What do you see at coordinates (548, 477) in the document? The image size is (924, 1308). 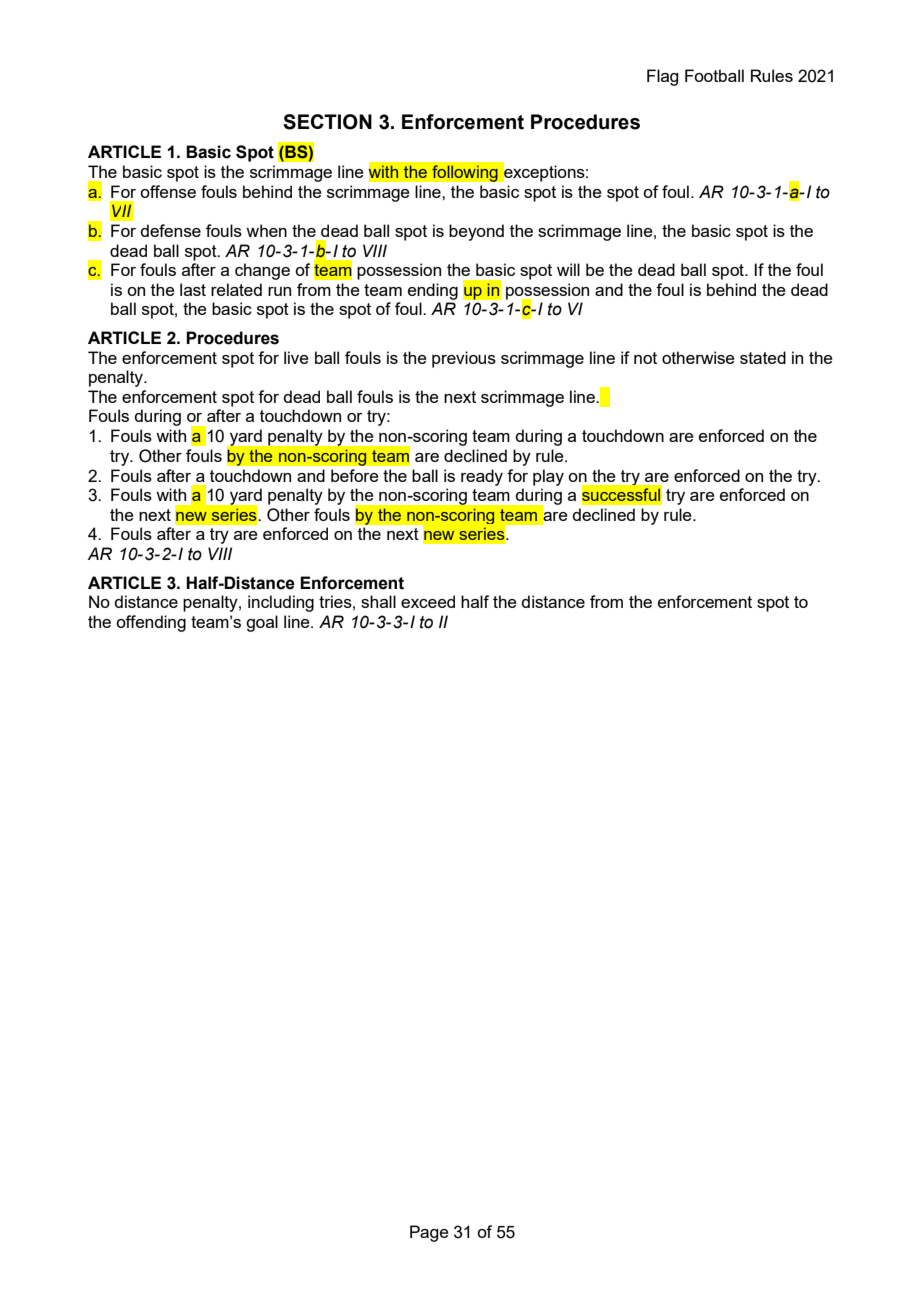 I see `play` at bounding box center [548, 477].
